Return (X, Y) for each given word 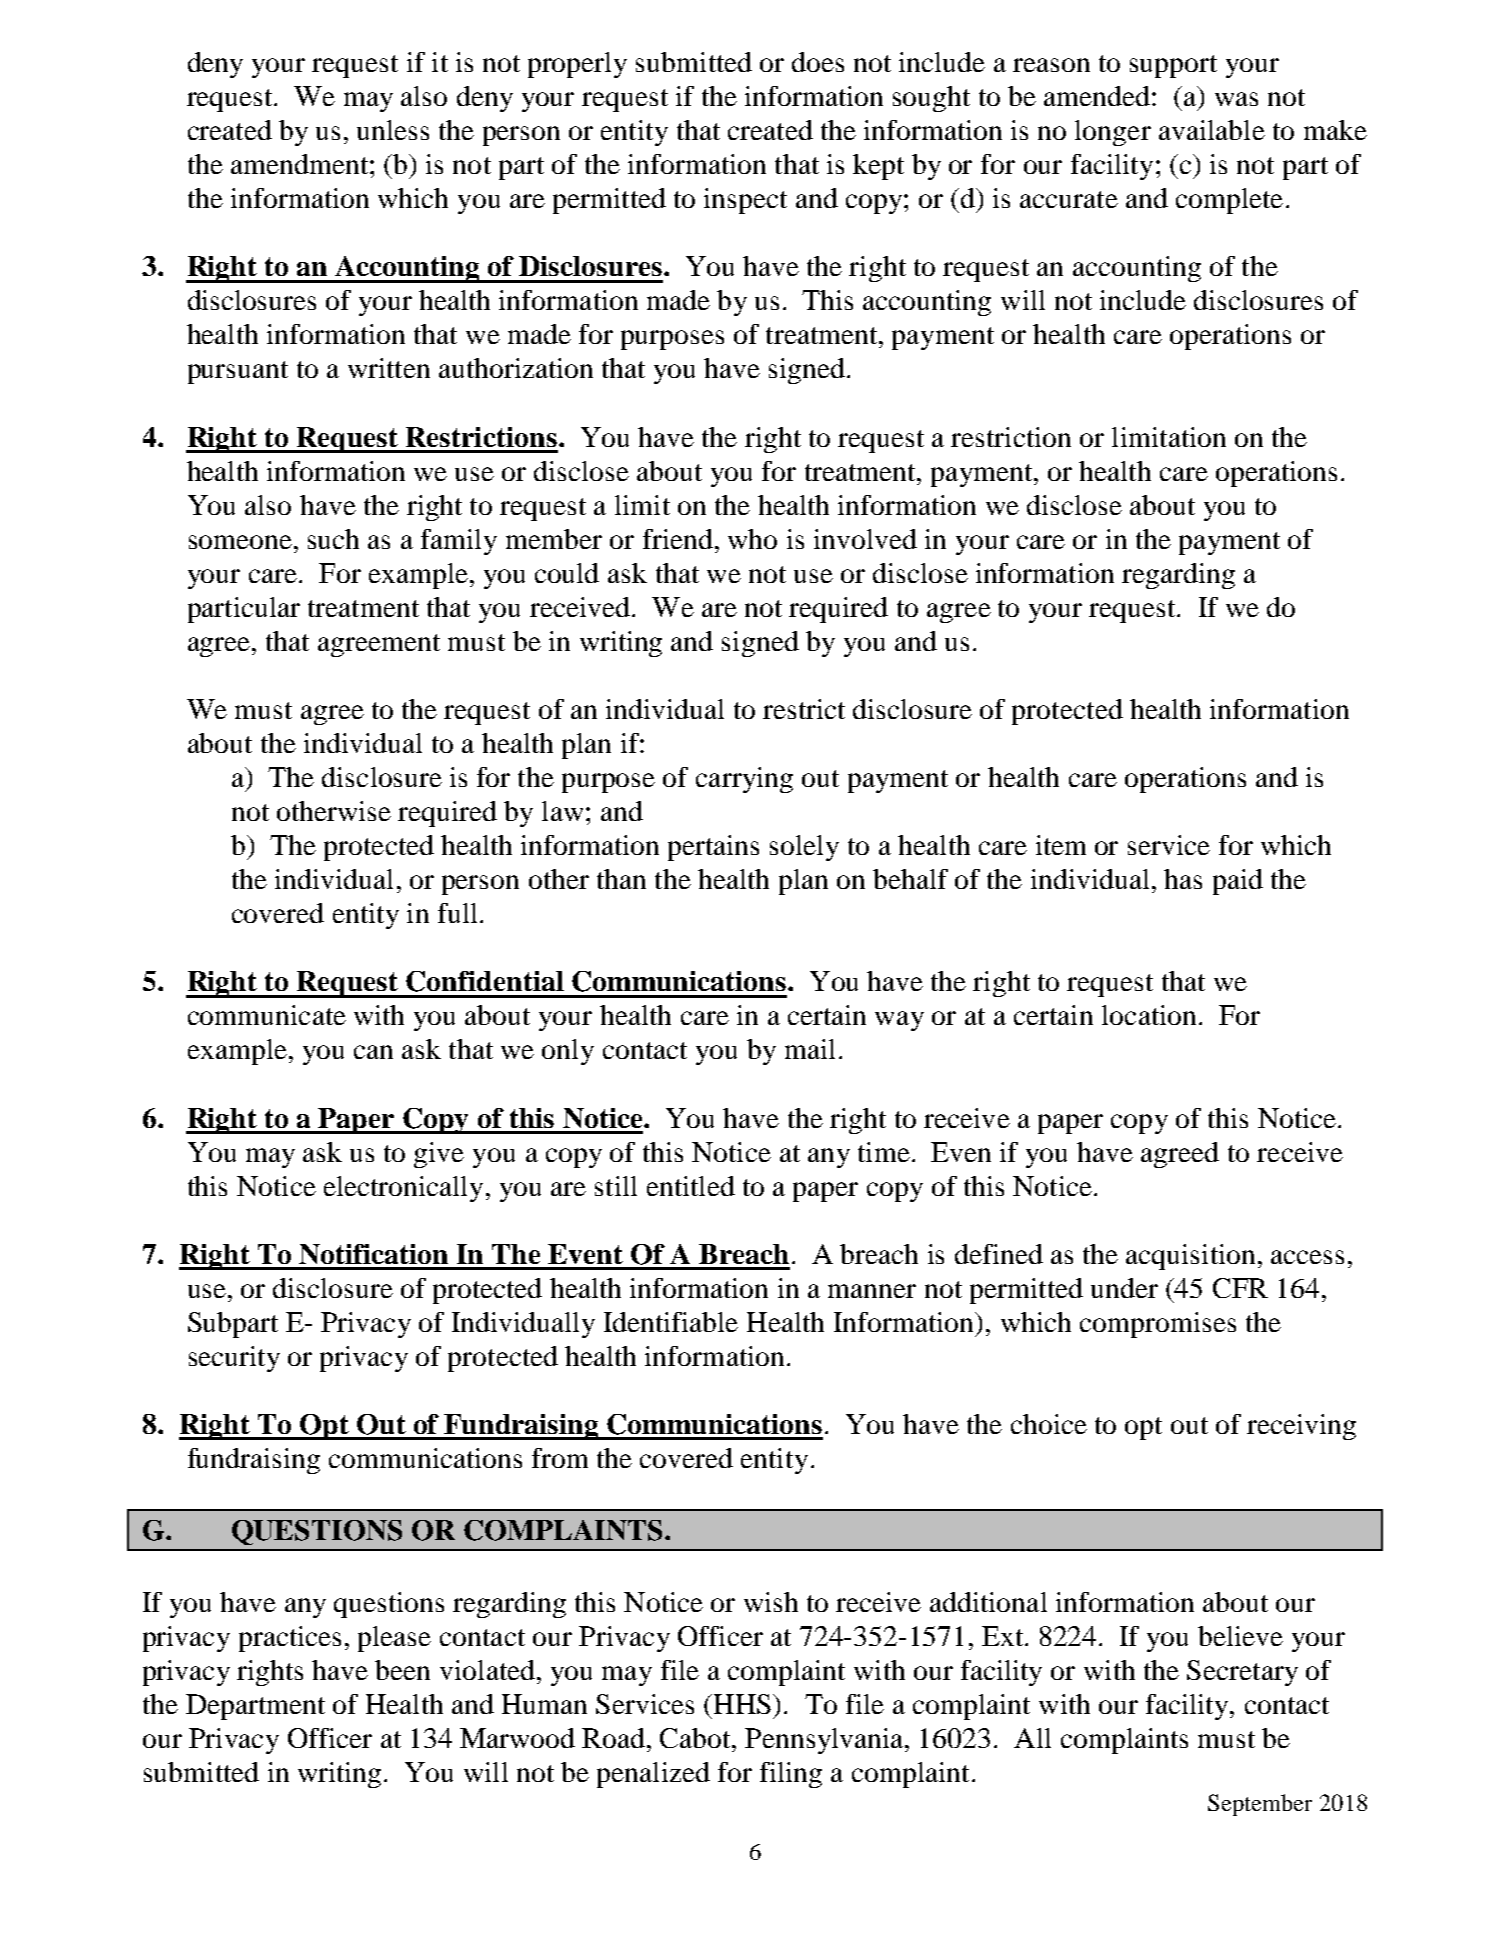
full (457, 913)
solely (804, 848)
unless (393, 130)
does (818, 62)
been (402, 1670)
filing (791, 1775)
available (1212, 130)
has (1183, 879)
